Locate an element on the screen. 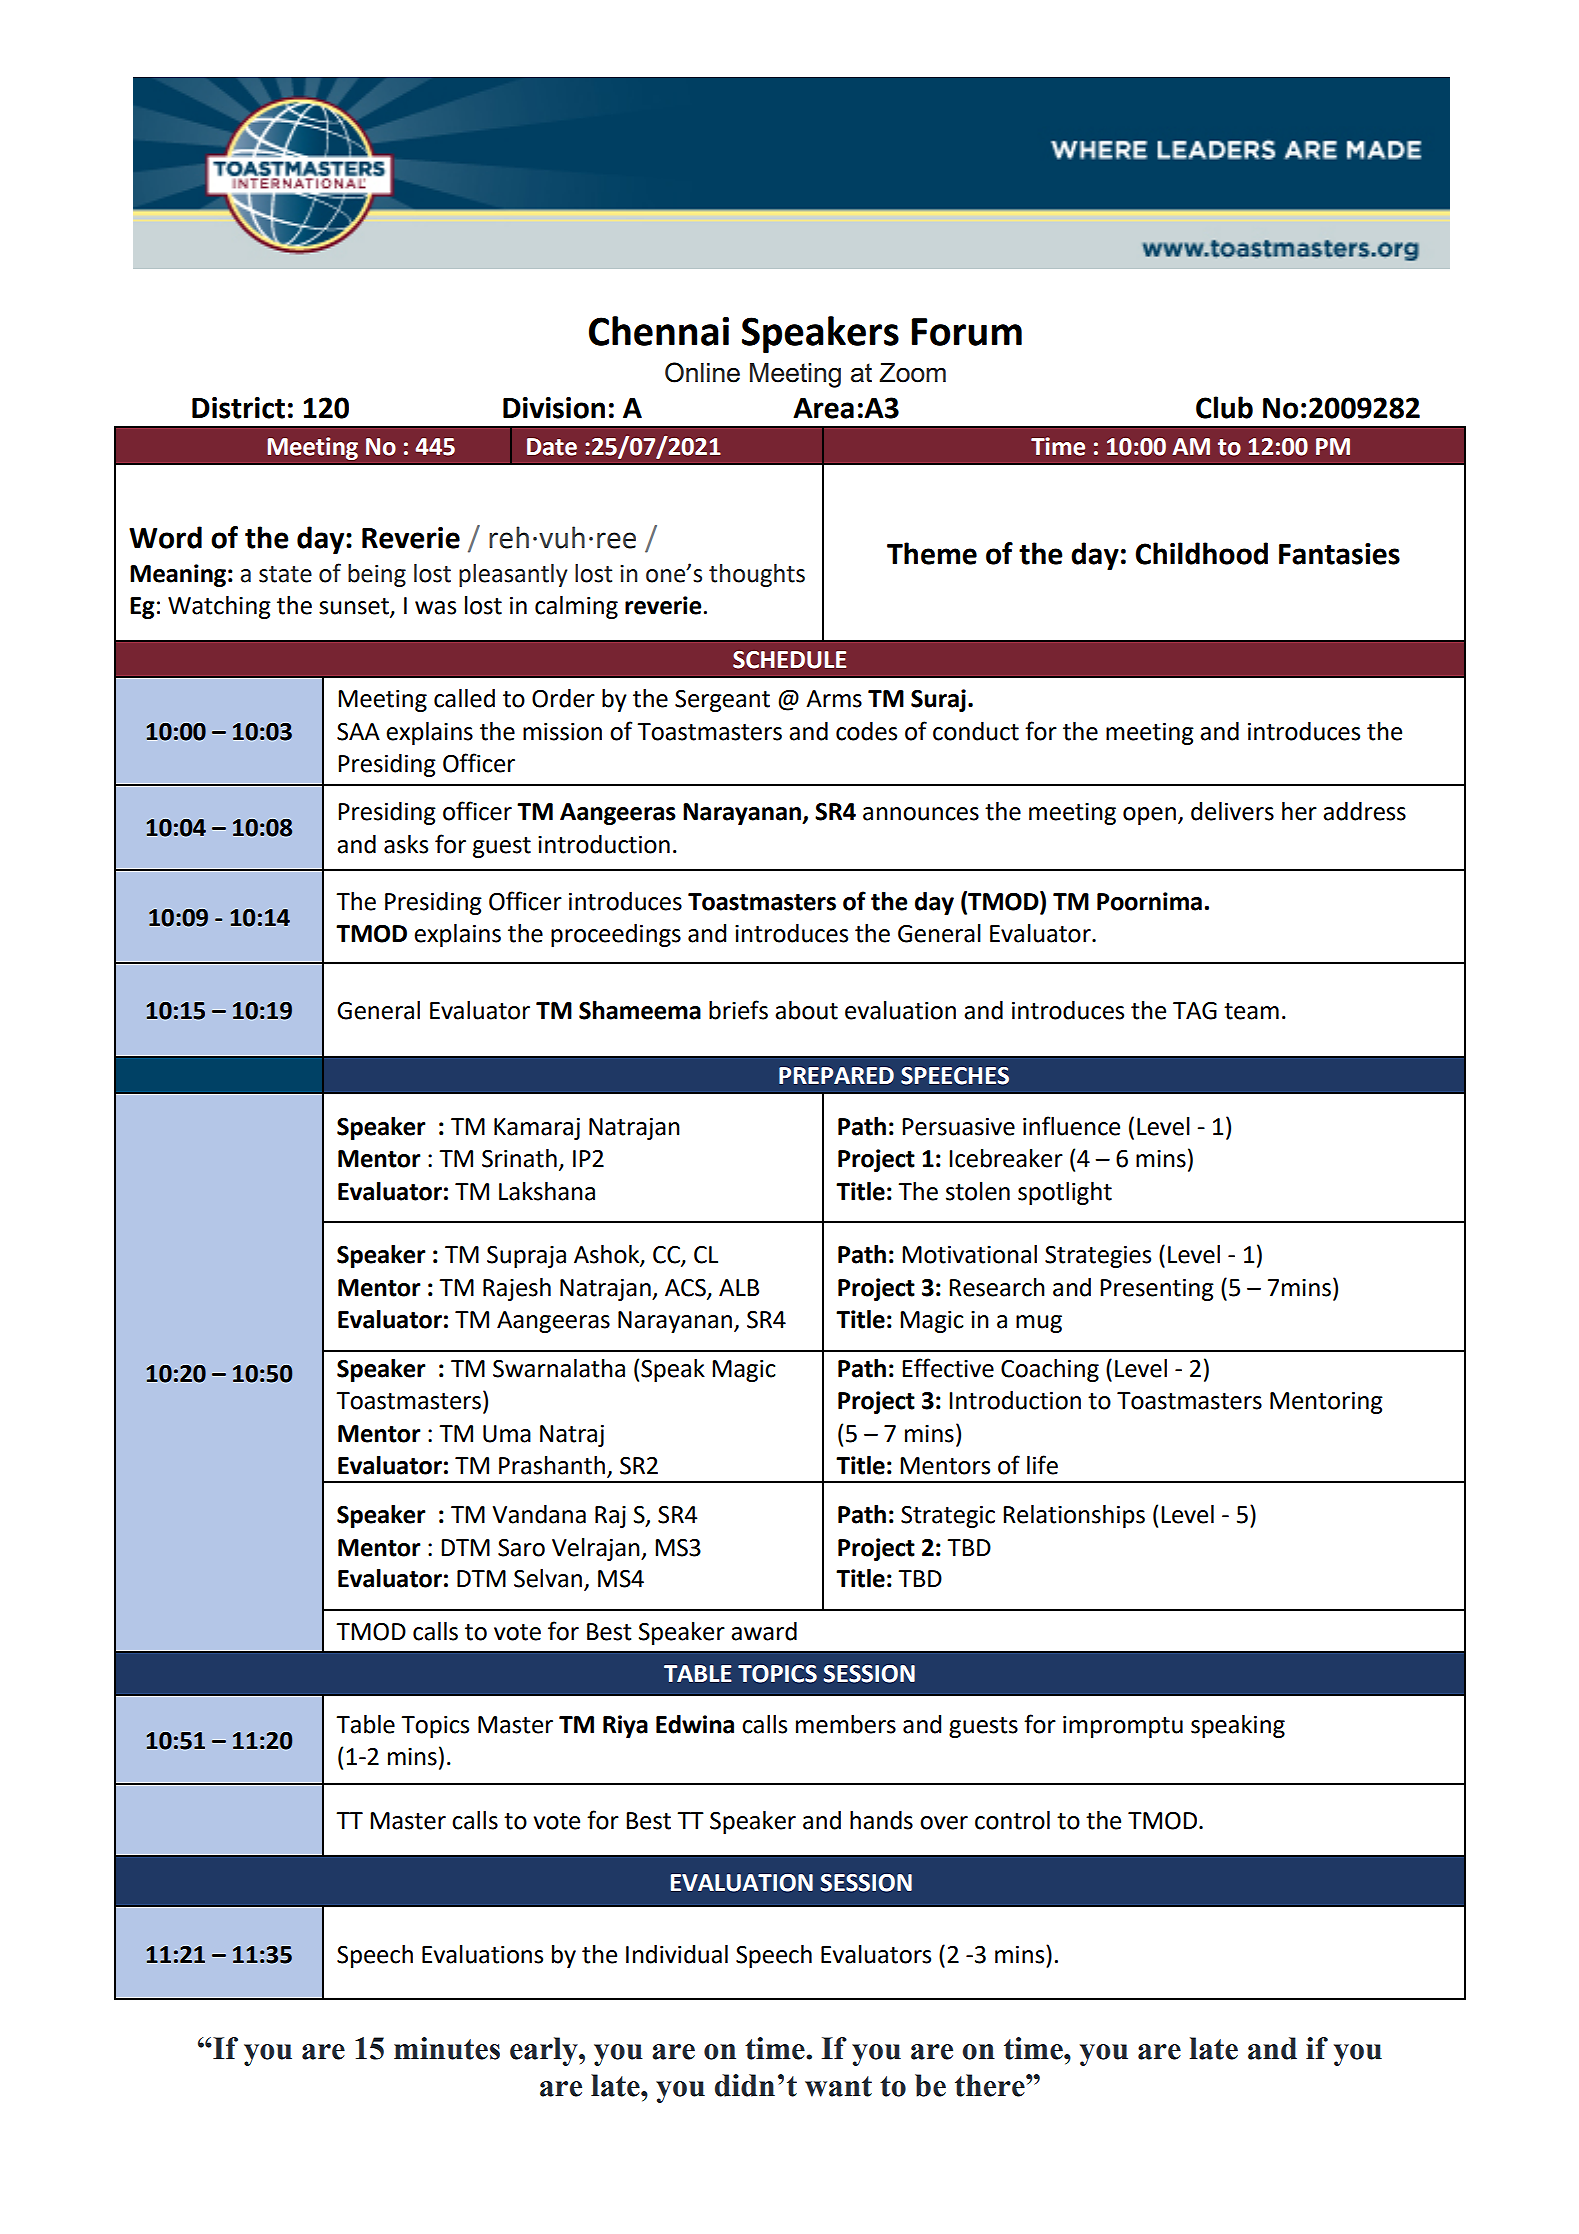 The width and height of the screenshot is (1579, 2234). impromptu is located at coordinates (1123, 1727).
